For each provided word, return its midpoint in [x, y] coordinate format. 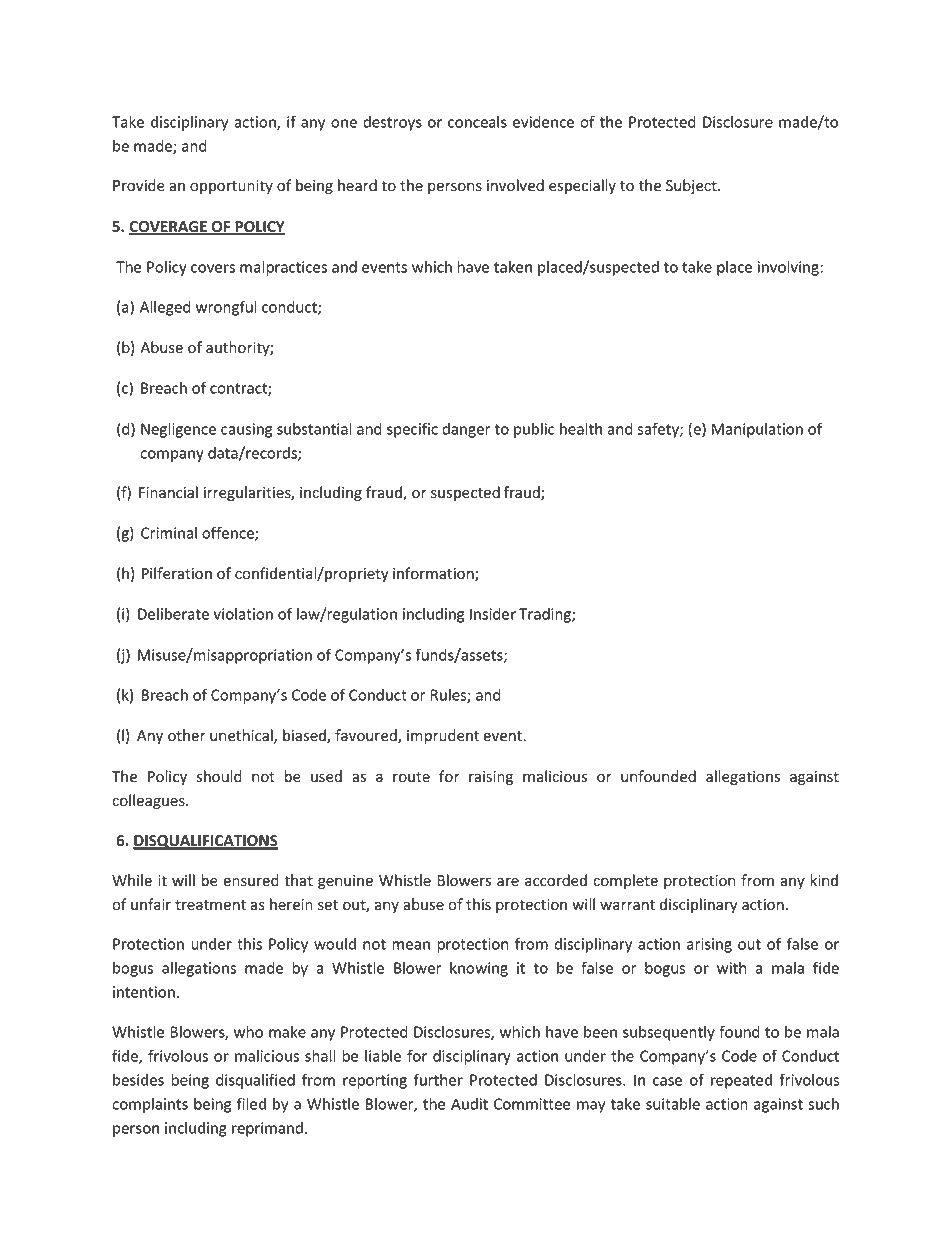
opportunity [231, 187]
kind [824, 880]
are [508, 882]
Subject [692, 186]
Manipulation [757, 430]
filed [251, 1103]
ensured [251, 880]
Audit [469, 1104]
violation [243, 614]
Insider [493, 614]
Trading [546, 615]
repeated [741, 1081]
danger [466, 430]
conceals [477, 122]
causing [246, 430]
